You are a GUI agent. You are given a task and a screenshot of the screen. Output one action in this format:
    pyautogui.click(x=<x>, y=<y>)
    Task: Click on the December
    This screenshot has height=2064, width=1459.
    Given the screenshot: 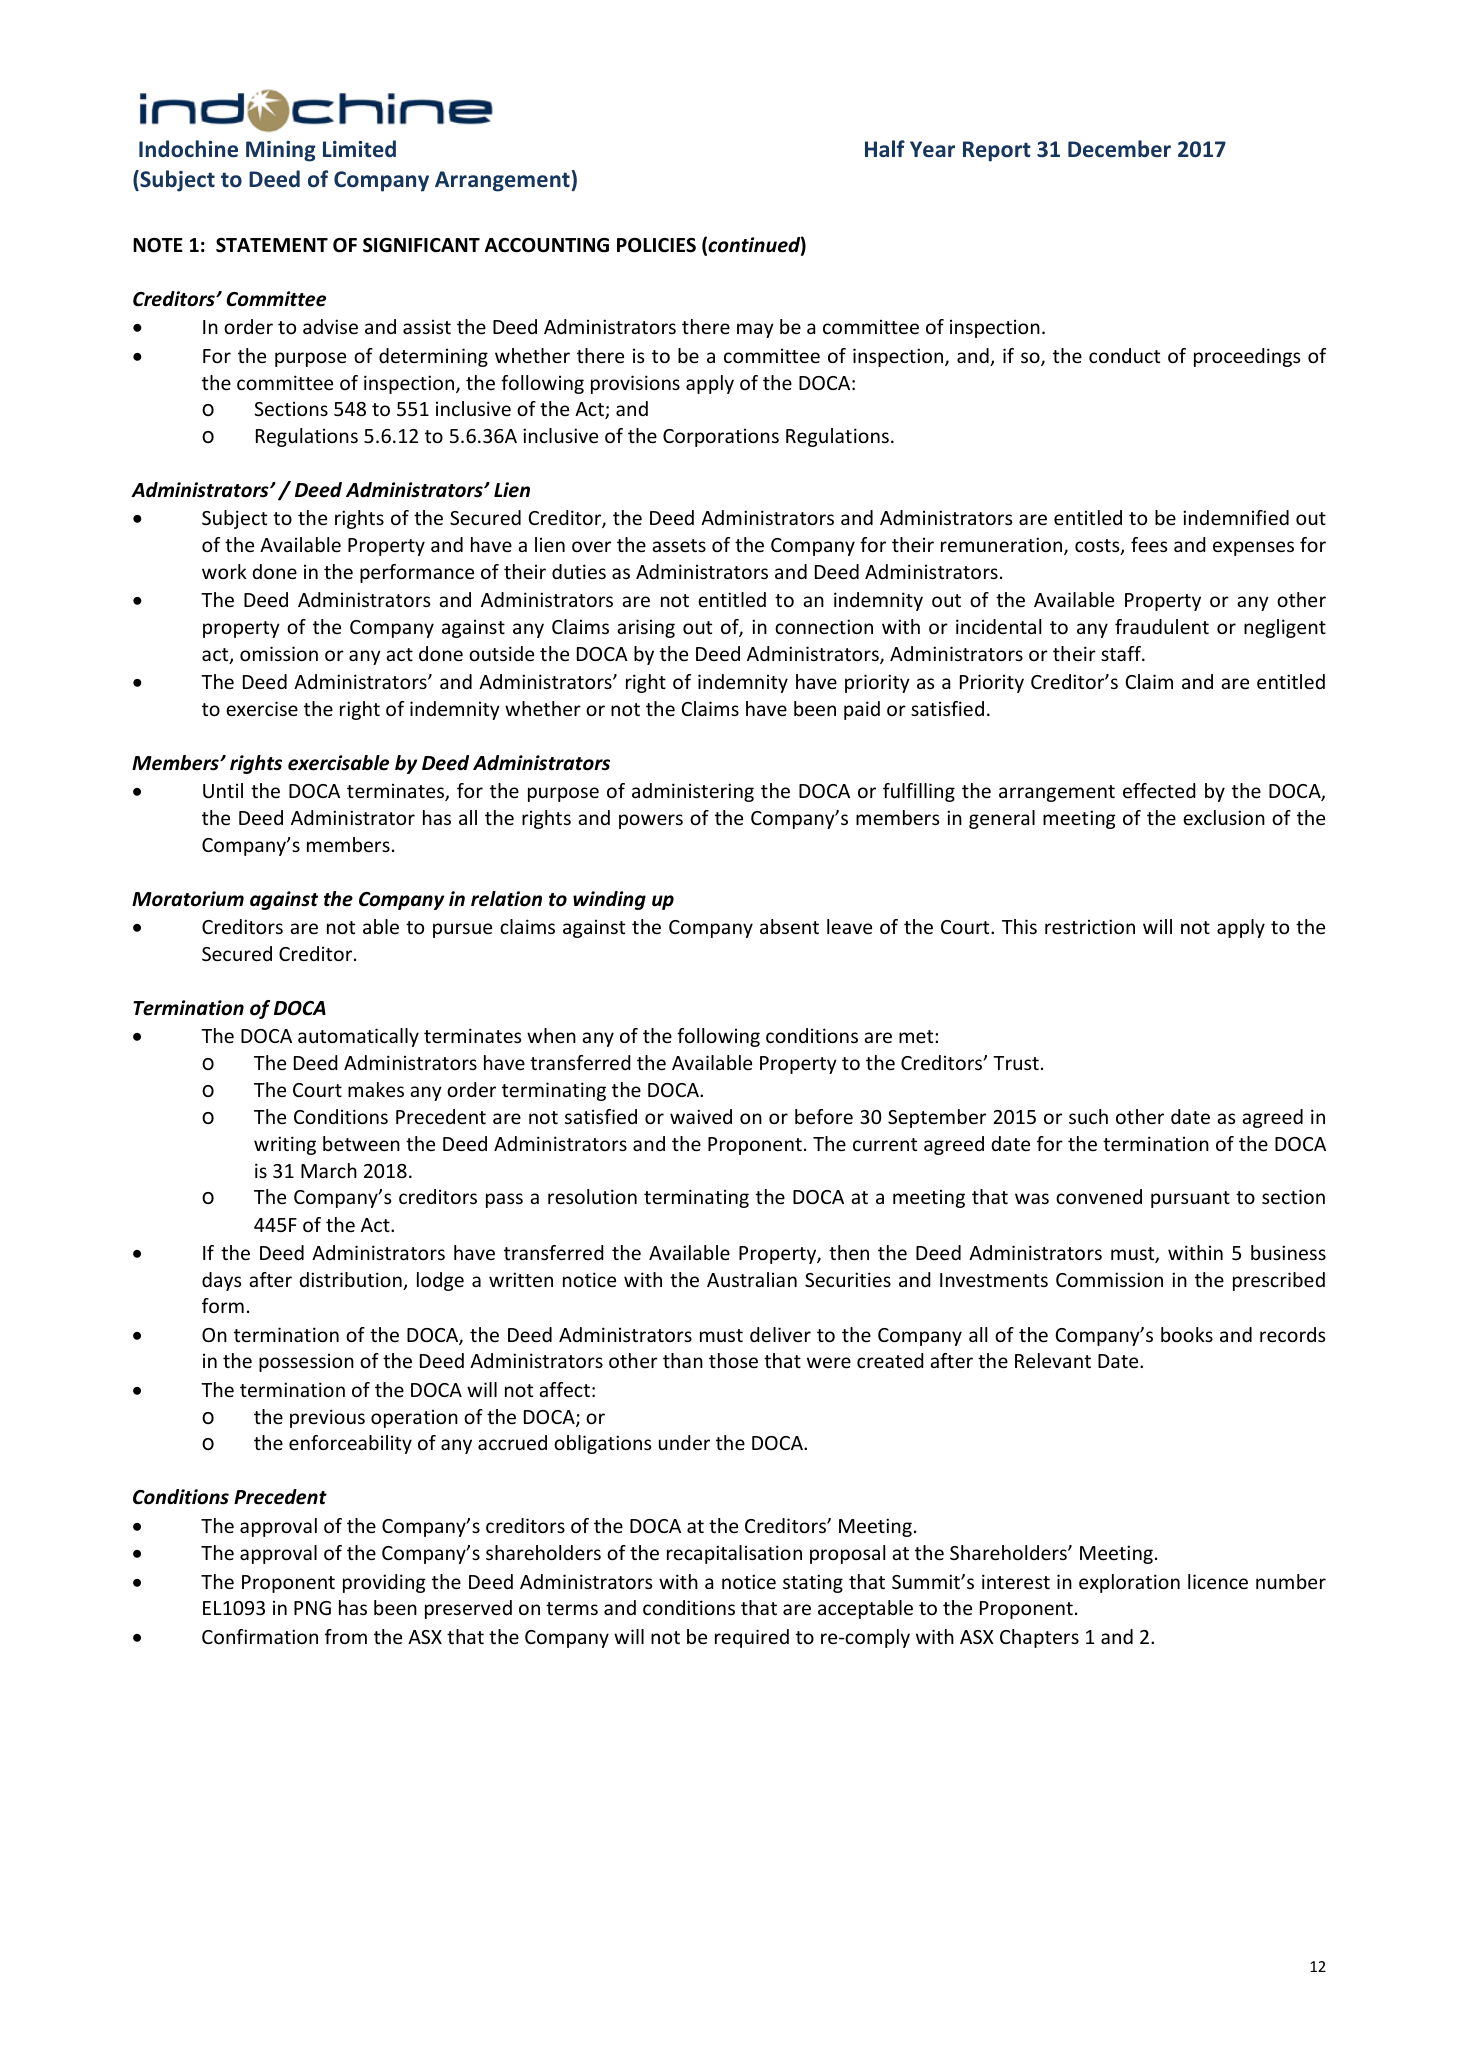 What is the action you would take?
    pyautogui.click(x=1119, y=149)
